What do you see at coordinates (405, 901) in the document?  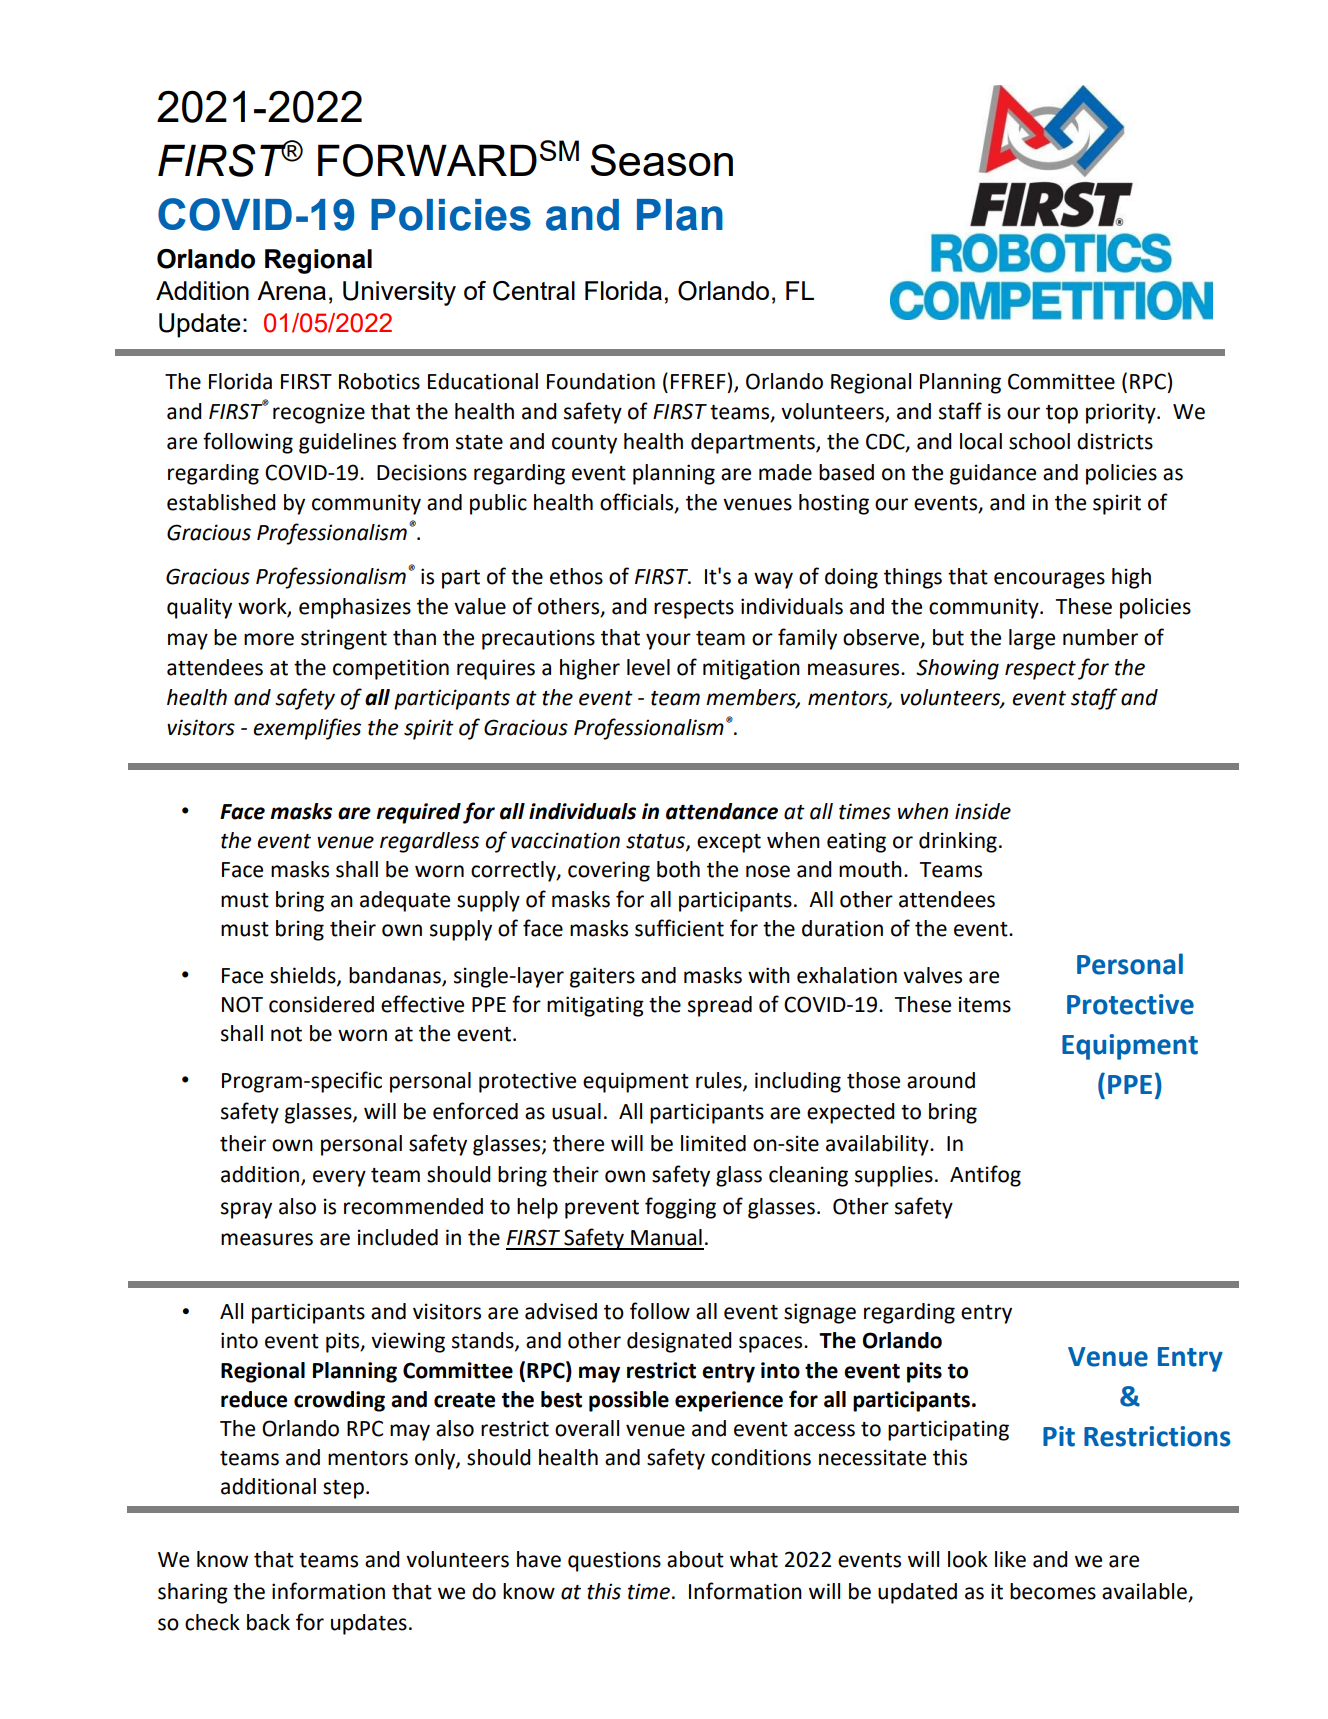 I see `adequate` at bounding box center [405, 901].
